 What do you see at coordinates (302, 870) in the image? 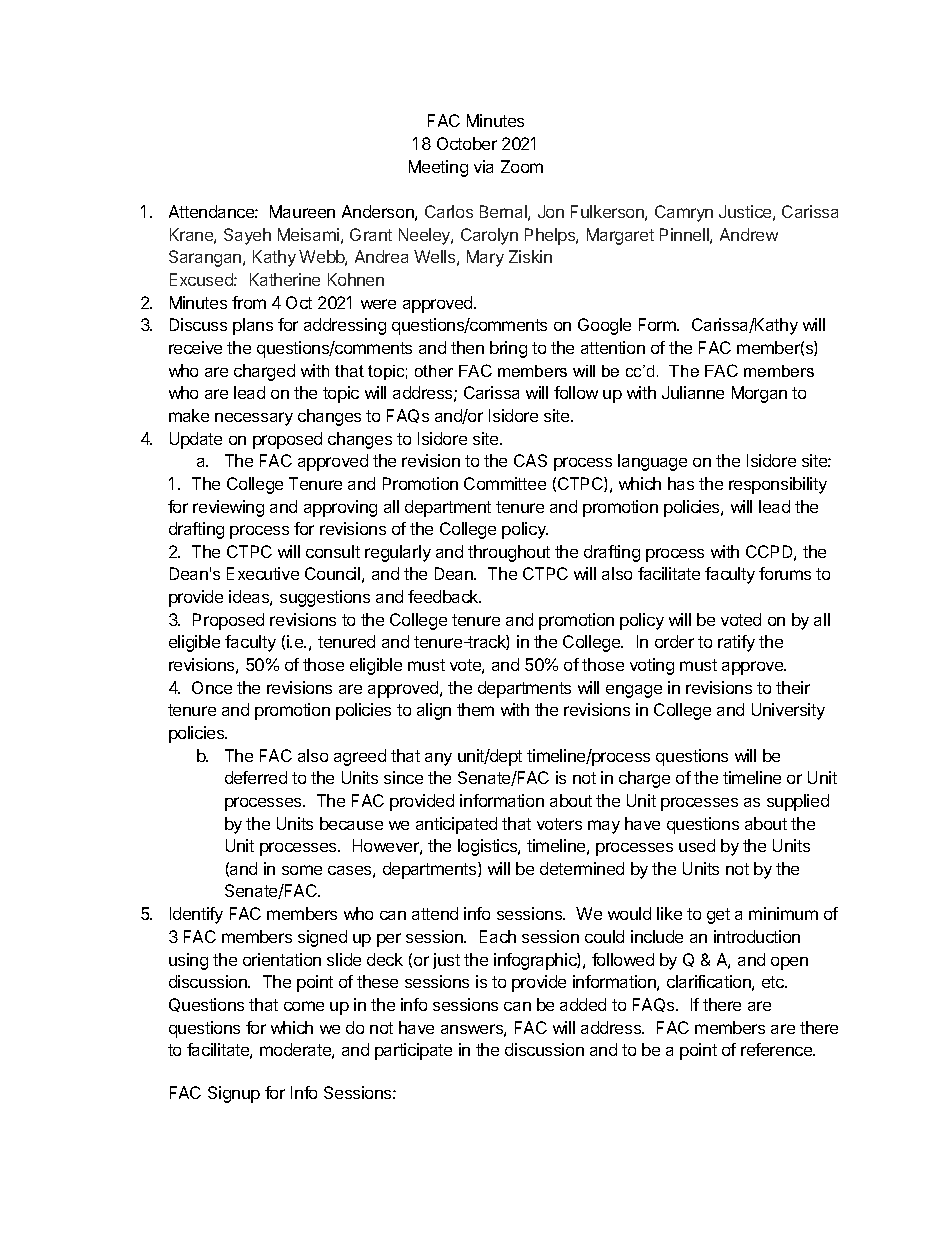
I see `some` at bounding box center [302, 870].
